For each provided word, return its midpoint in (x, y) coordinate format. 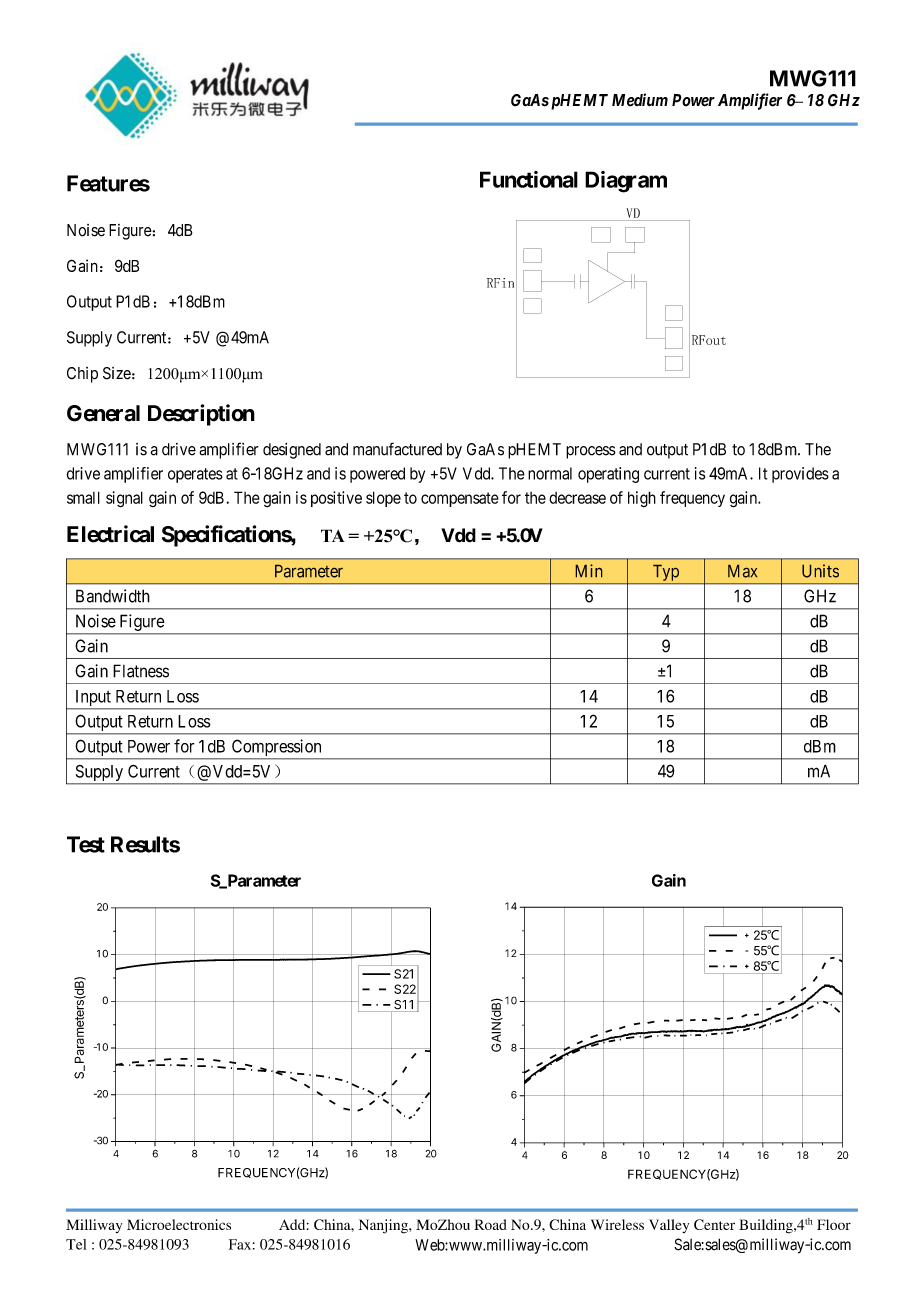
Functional (529, 179)
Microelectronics (179, 1224)
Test (86, 844)
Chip (82, 375)
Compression (276, 749)
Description (201, 415)
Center (714, 1224)
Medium (640, 100)
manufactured (397, 449)
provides (800, 475)
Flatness (141, 671)
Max (742, 571)
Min (589, 570)
